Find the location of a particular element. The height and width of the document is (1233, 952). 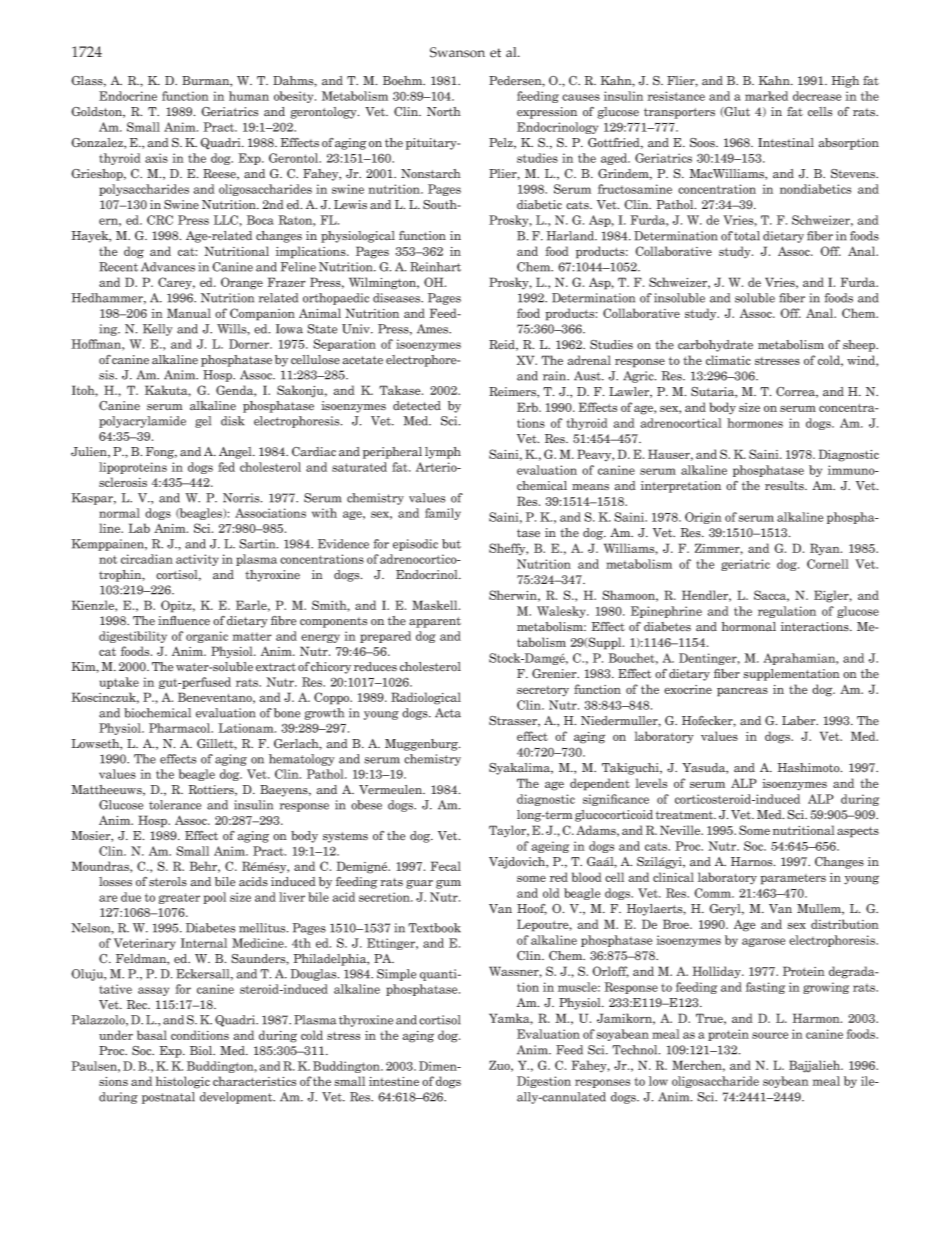

hormones is located at coordinates (755, 423).
